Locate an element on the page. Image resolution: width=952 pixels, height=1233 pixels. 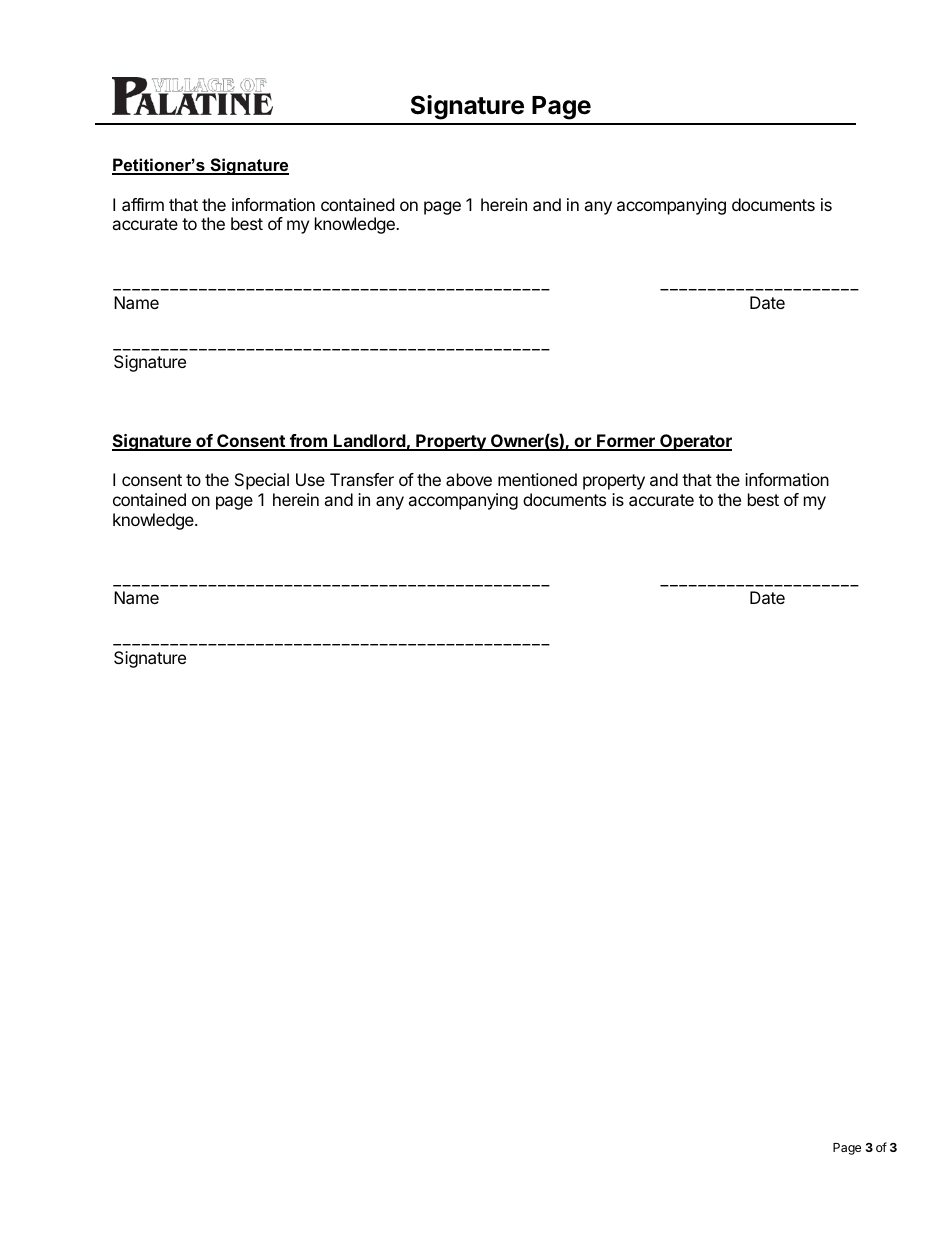
Operator is located at coordinates (695, 442).
